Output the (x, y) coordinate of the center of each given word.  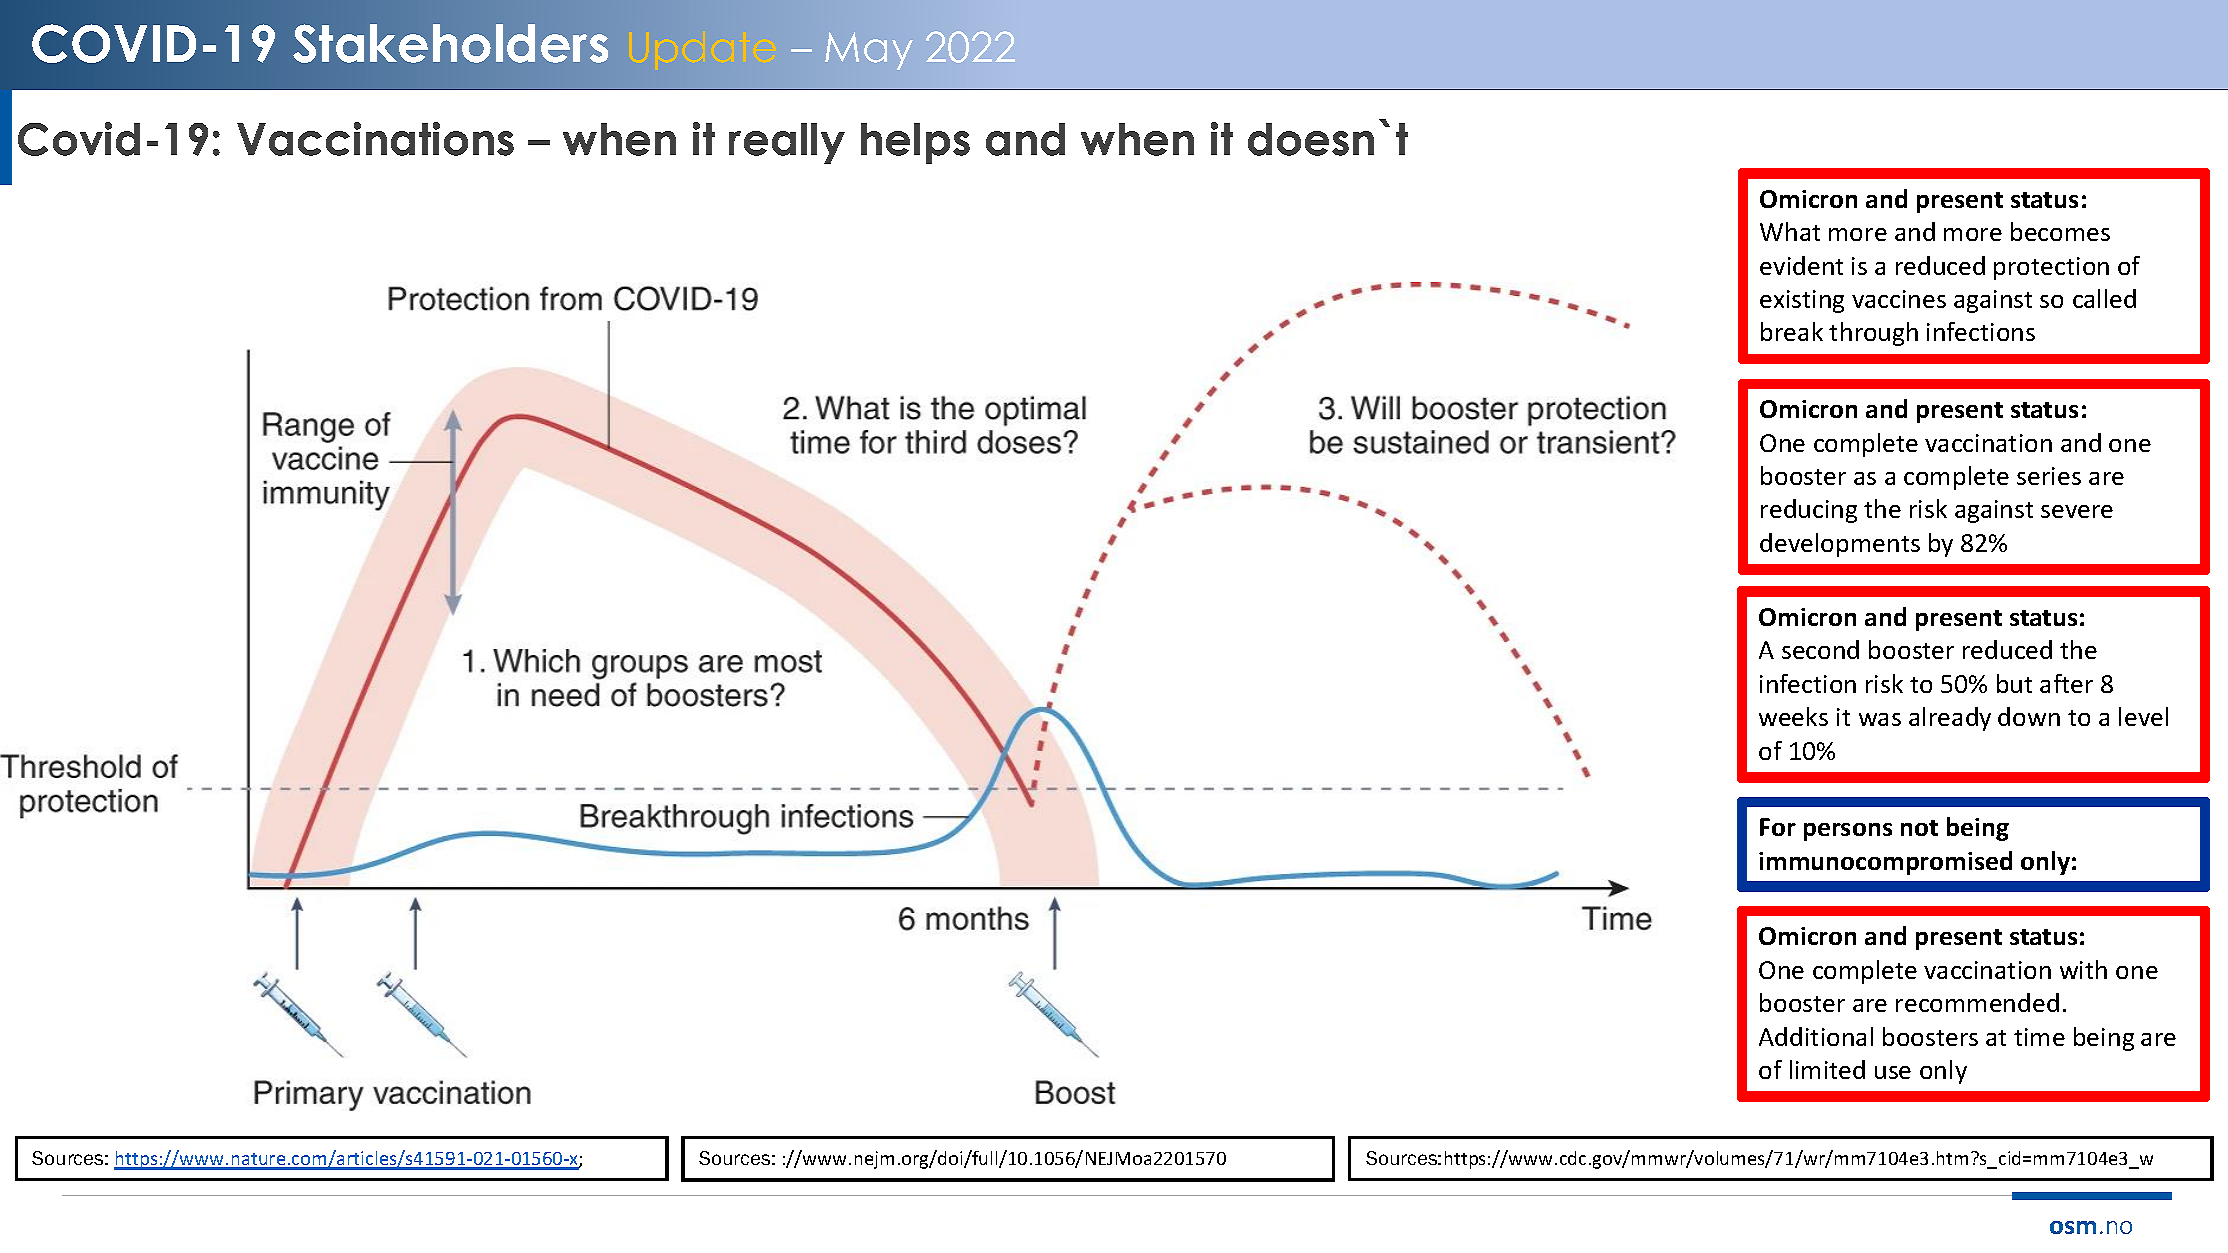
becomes (2060, 231)
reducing (1809, 511)
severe (2077, 511)
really (787, 143)
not (1919, 828)
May (869, 51)
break (1792, 331)
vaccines (1899, 299)
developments (1840, 545)
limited (1827, 1069)
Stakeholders (450, 43)
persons (1848, 832)
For (1778, 827)
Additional (1816, 1036)
